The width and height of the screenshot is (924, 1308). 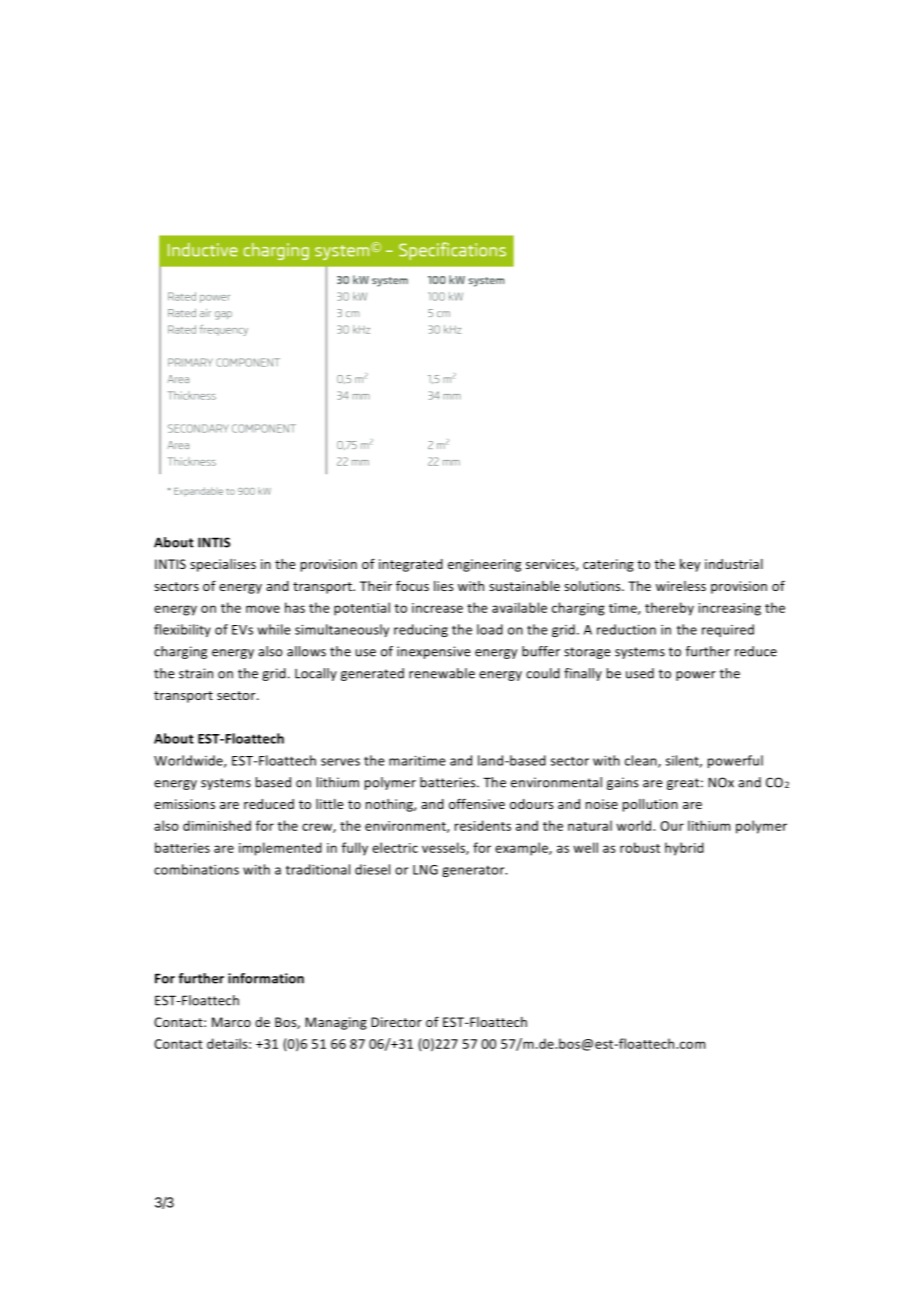 I want to click on Marco, so click(x=231, y=1022).
